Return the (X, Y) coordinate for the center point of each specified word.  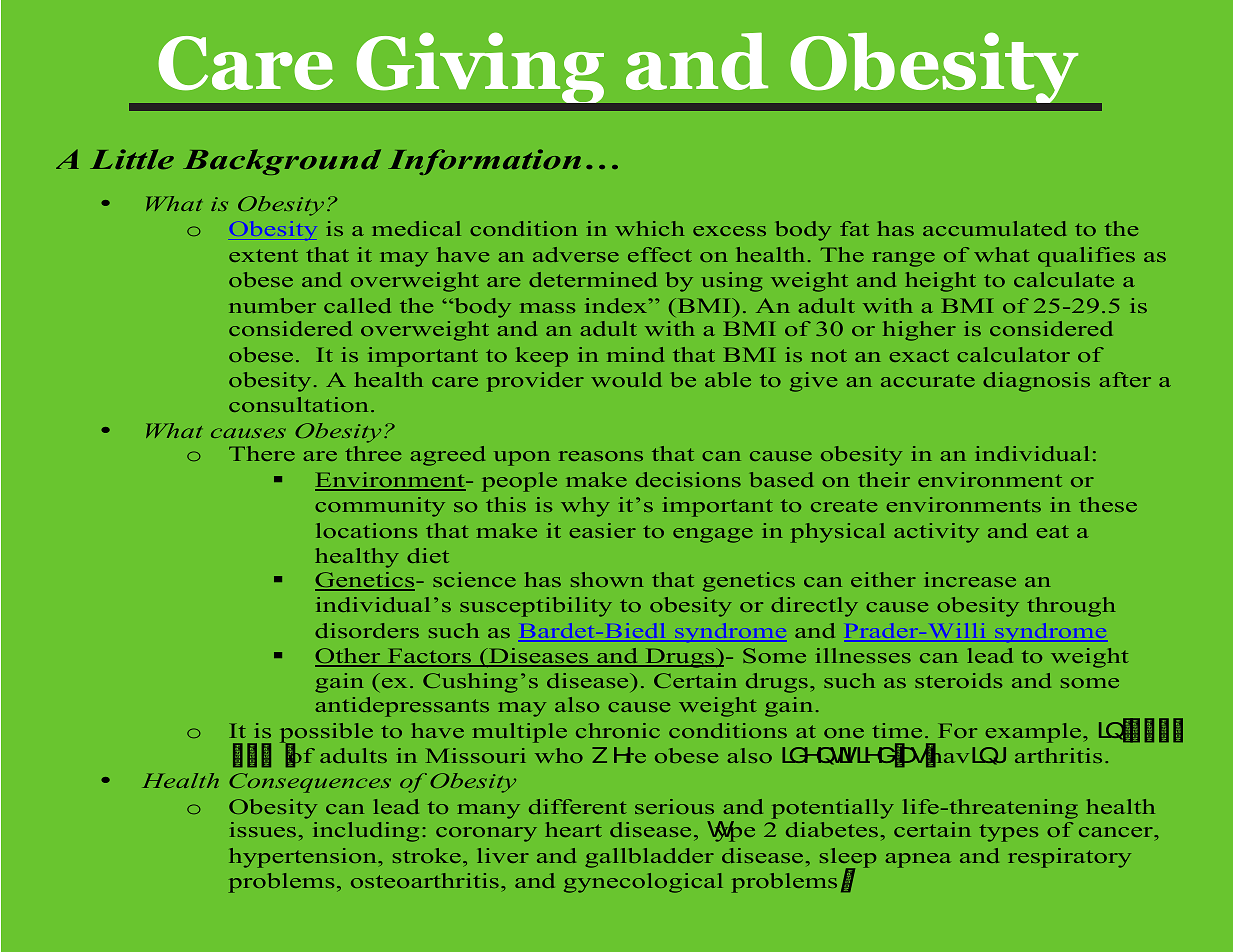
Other (349, 657)
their (884, 479)
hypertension (304, 858)
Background (282, 162)
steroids (958, 680)
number (272, 305)
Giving (480, 67)
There (262, 453)
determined (593, 279)
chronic (618, 730)
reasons (601, 456)
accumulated (994, 228)
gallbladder (649, 858)
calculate (1064, 279)
